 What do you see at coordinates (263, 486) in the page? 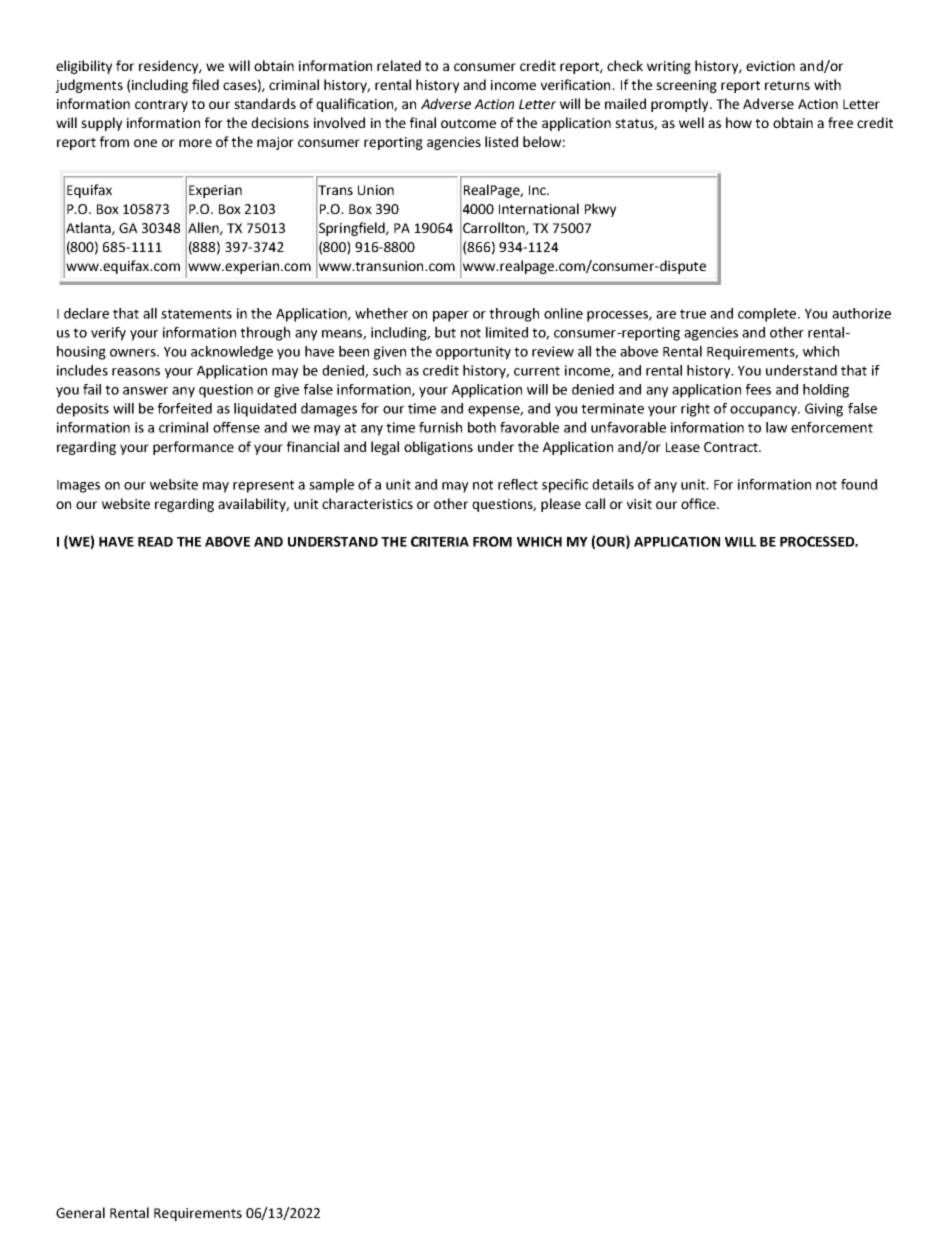
I see `represent` at bounding box center [263, 486].
